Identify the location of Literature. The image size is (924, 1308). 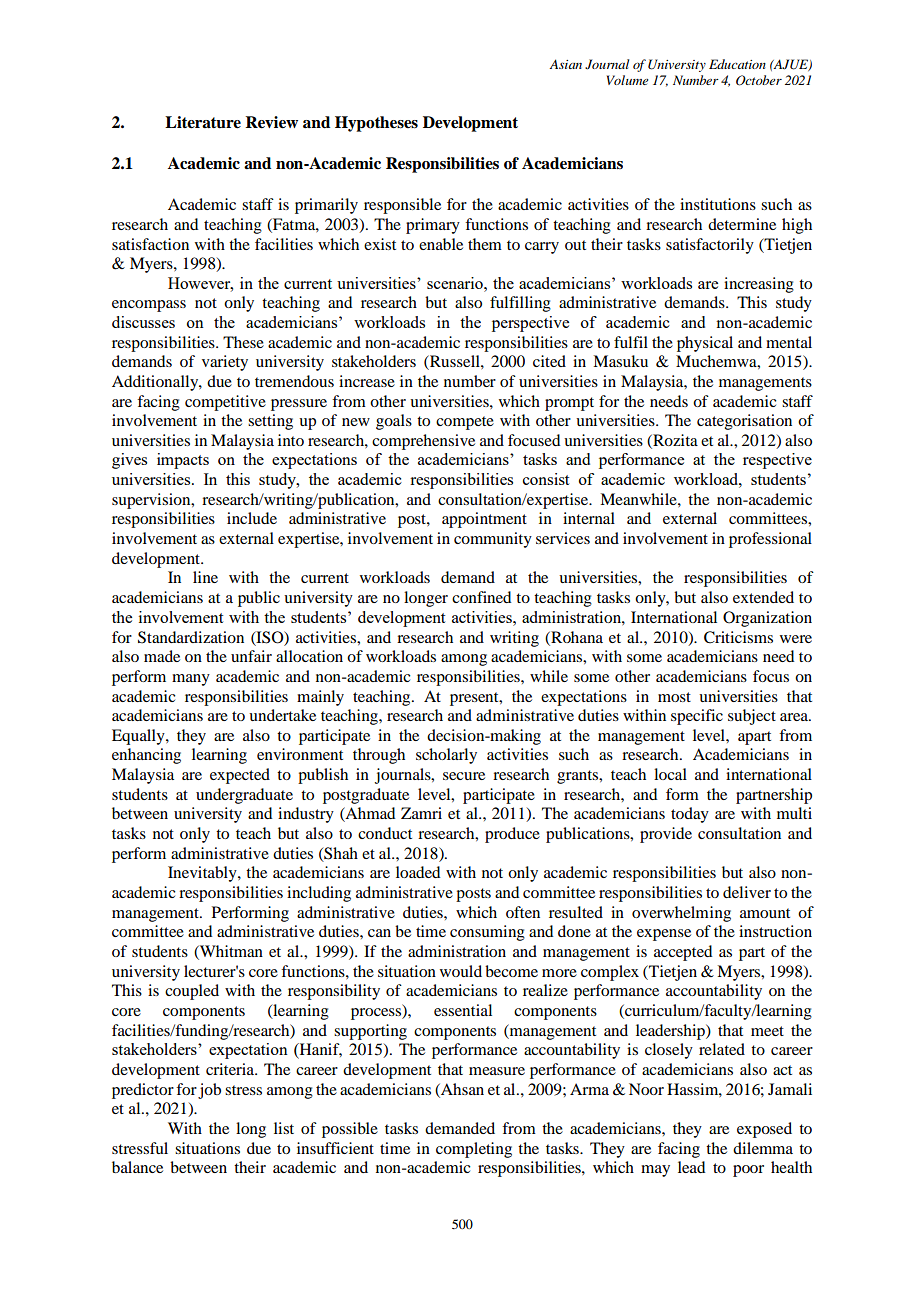
(203, 122).
